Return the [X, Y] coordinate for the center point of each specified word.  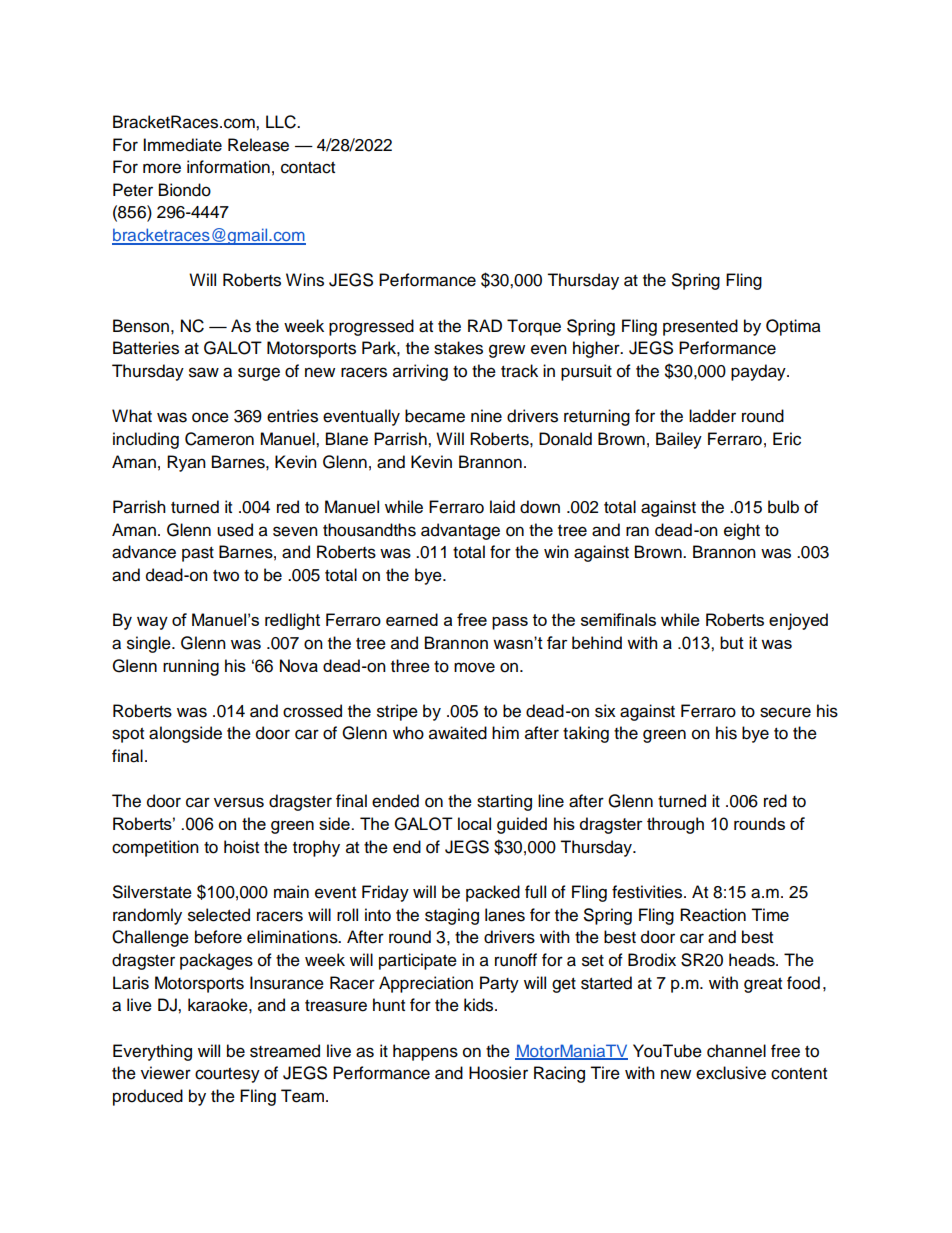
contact [308, 168]
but [732, 642]
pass [510, 623]
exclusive [731, 1073]
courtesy [227, 1075]
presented [700, 327]
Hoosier [498, 1073]
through [675, 825]
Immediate [182, 145]
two [226, 576]
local [474, 823]
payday [759, 372]
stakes [458, 348]
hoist [241, 847]
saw [204, 372]
